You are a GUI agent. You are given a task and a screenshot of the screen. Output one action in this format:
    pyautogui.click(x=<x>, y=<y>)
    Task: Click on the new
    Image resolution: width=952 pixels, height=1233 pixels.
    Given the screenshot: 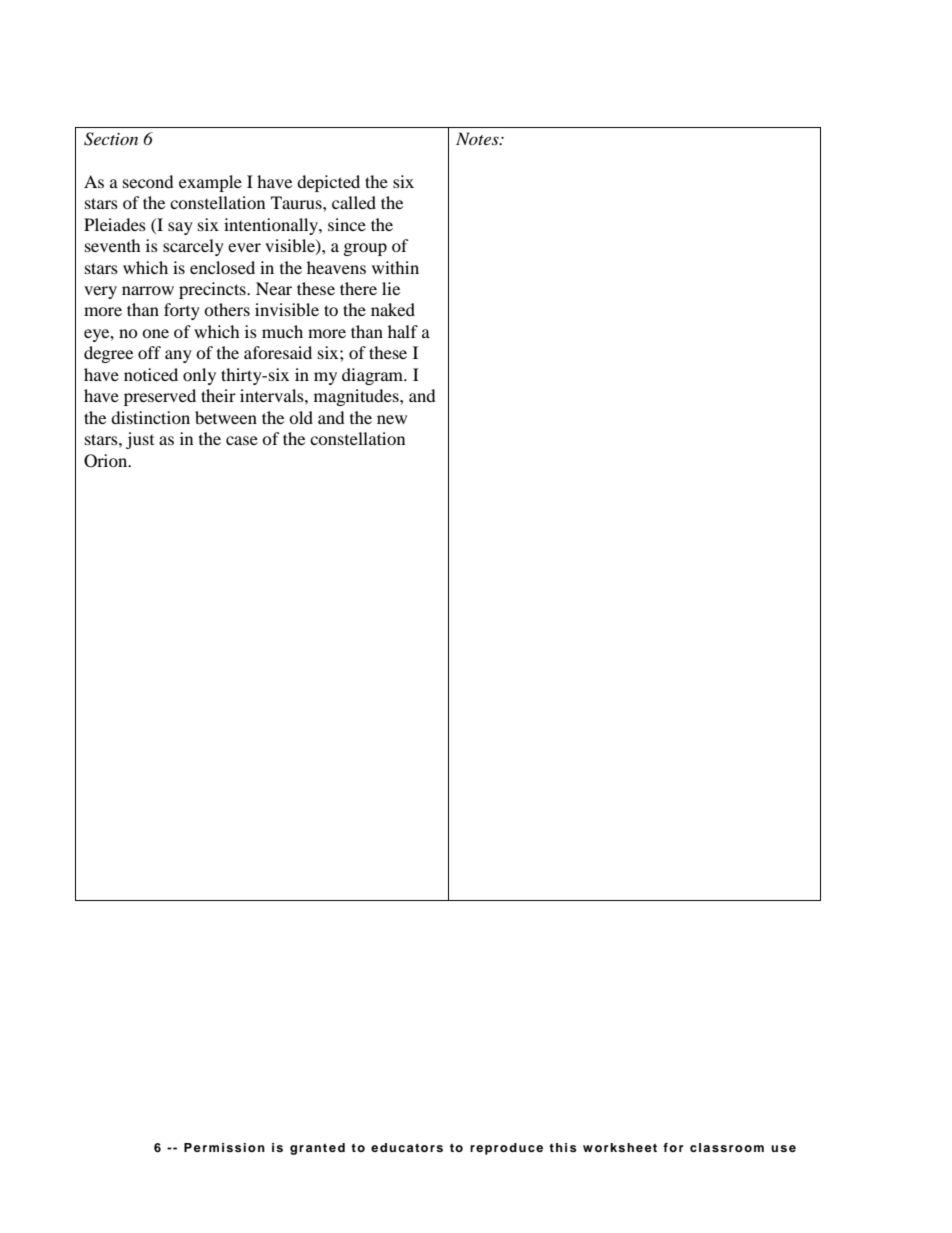 What is the action you would take?
    pyautogui.click(x=392, y=419)
